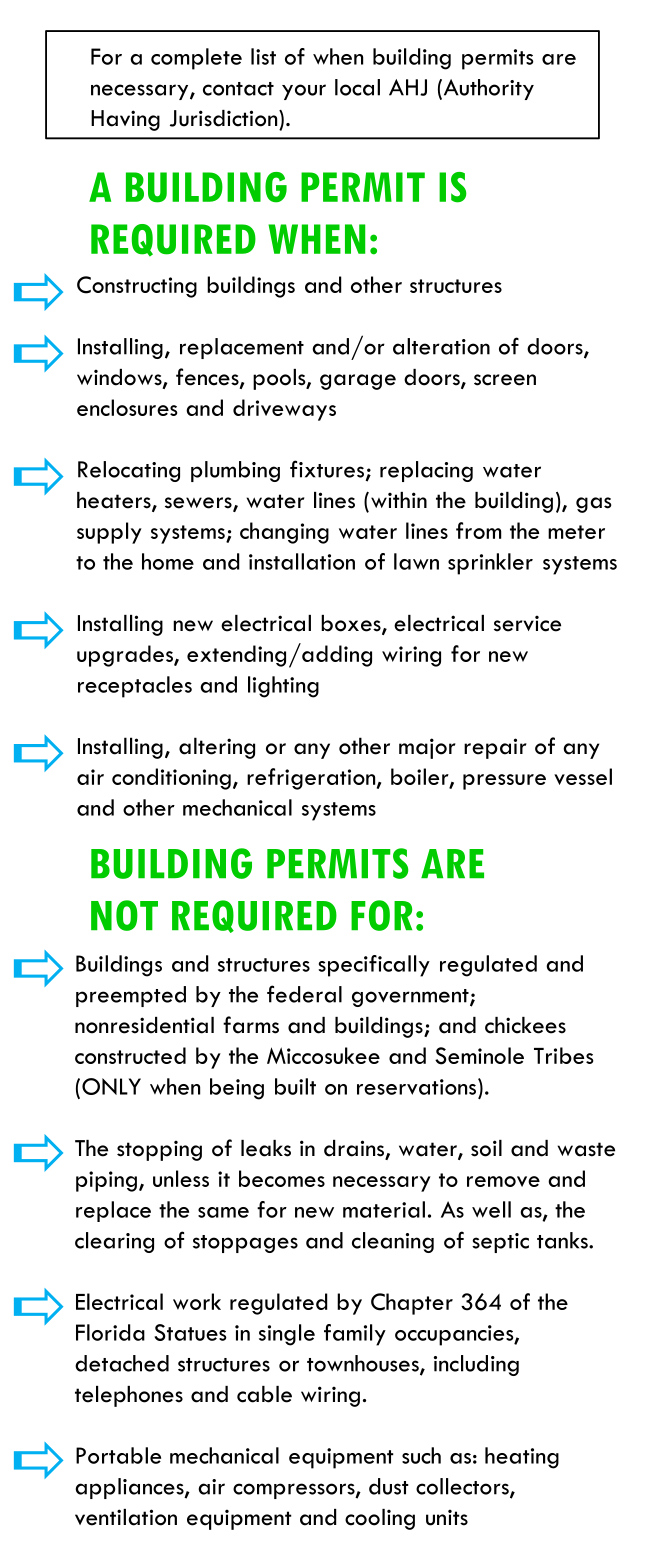 This screenshot has width=645, height=1568. What do you see at coordinates (504, 782) in the screenshot?
I see `pressure` at bounding box center [504, 782].
